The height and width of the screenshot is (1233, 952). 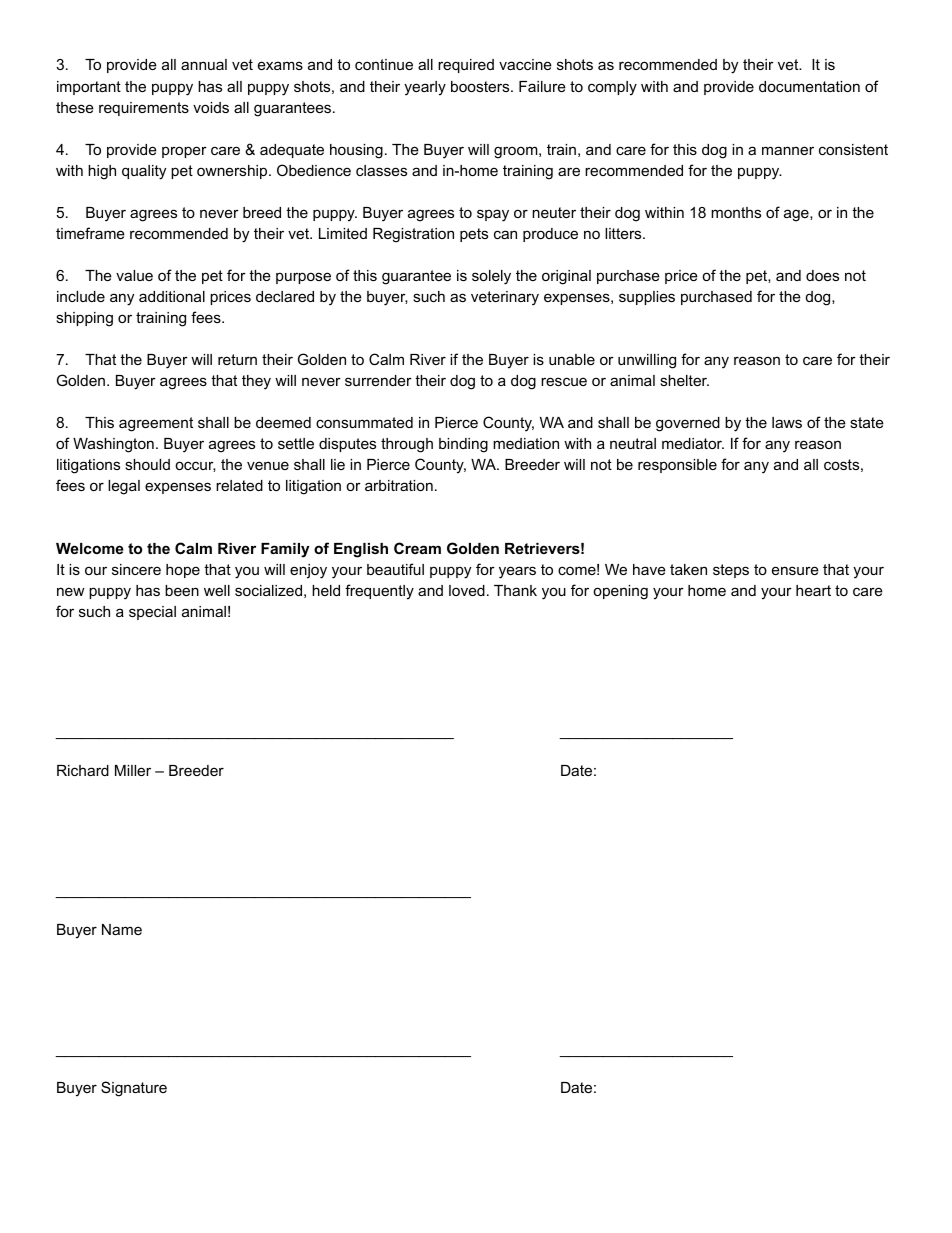 What do you see at coordinates (813, 590) in the screenshot?
I see `heart` at bounding box center [813, 590].
